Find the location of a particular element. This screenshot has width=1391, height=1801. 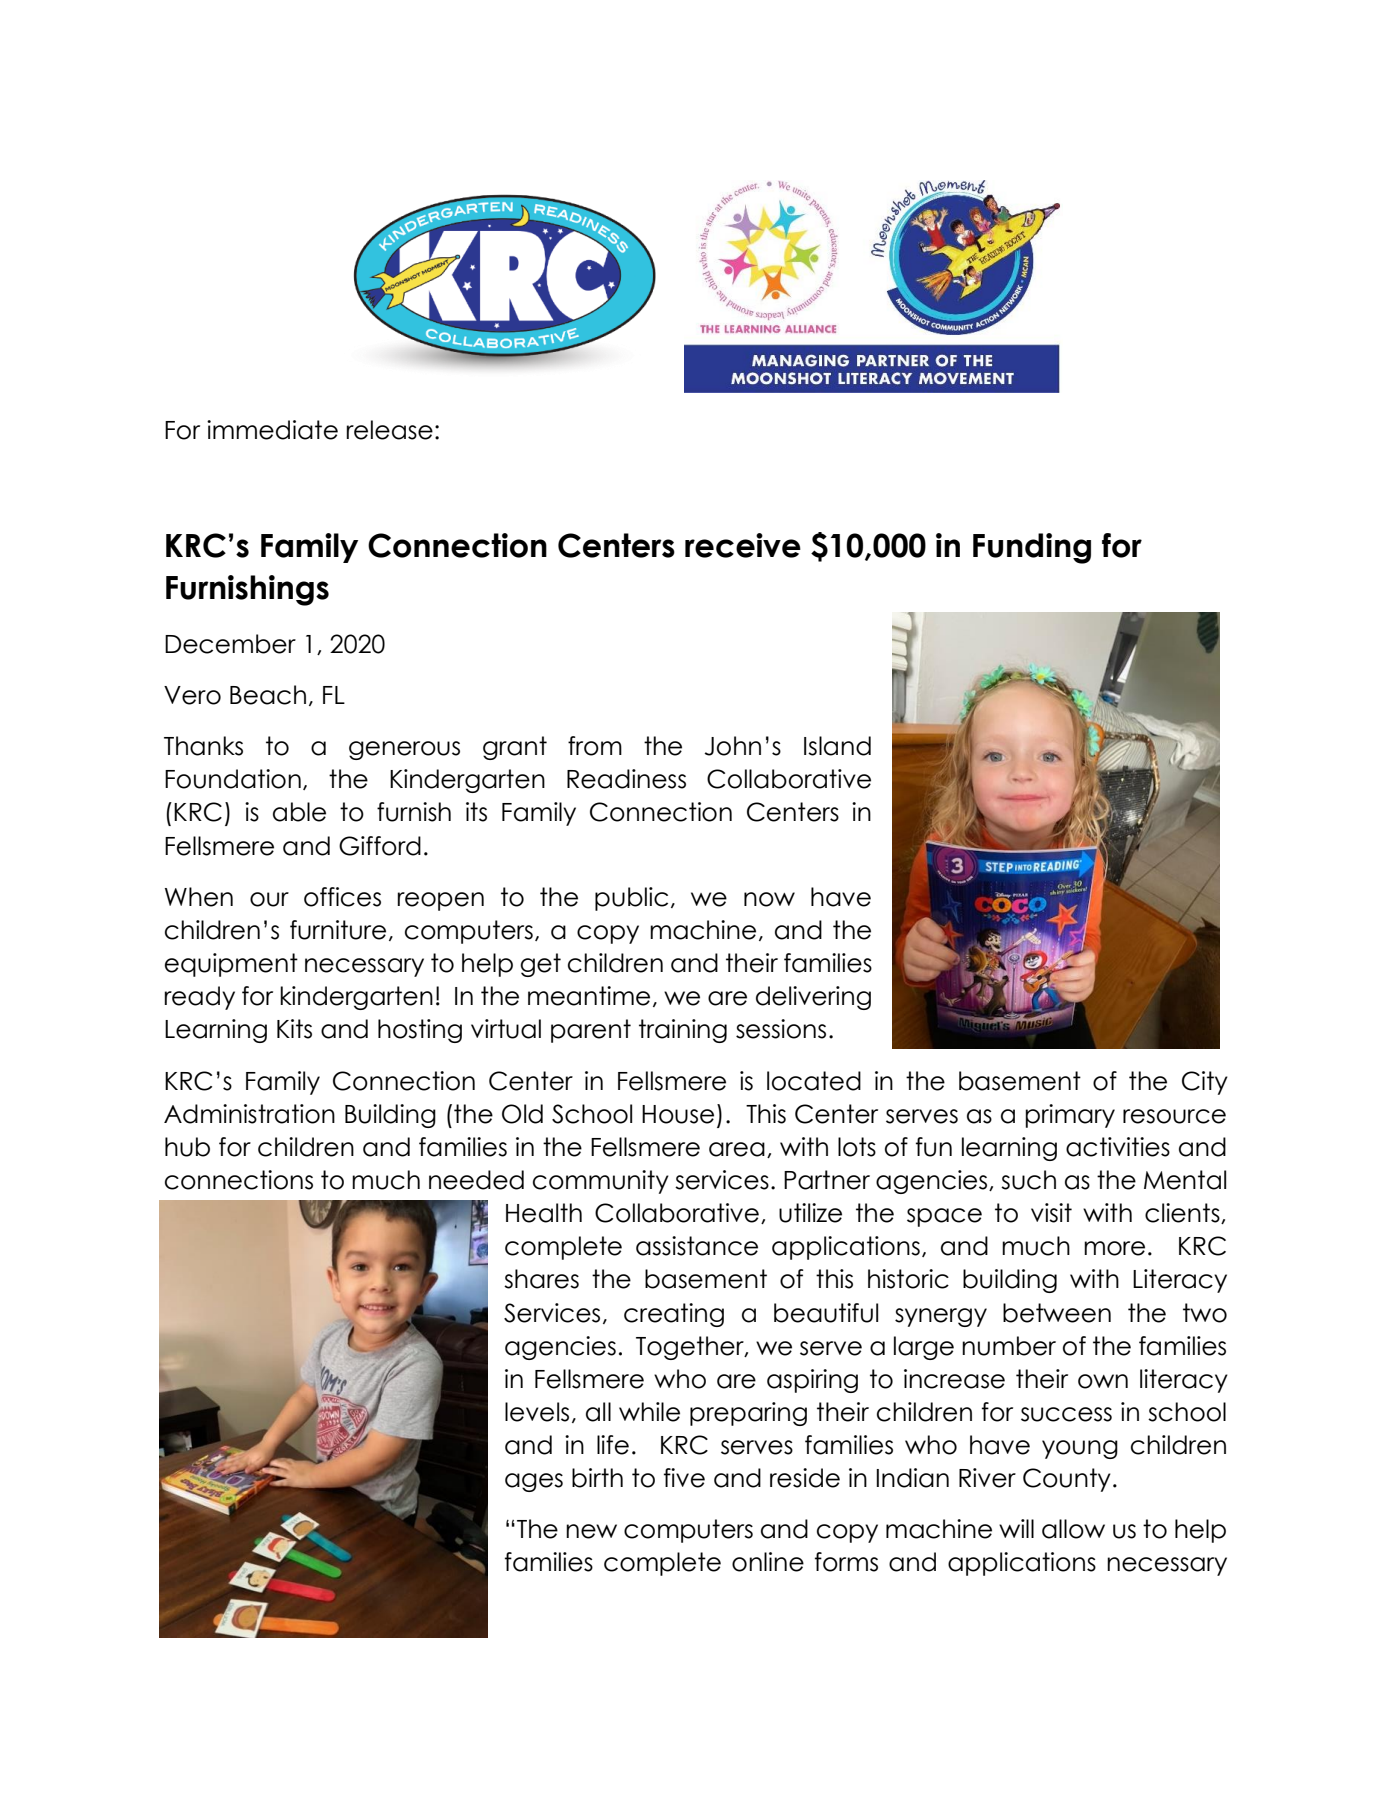

able is located at coordinates (299, 812).
